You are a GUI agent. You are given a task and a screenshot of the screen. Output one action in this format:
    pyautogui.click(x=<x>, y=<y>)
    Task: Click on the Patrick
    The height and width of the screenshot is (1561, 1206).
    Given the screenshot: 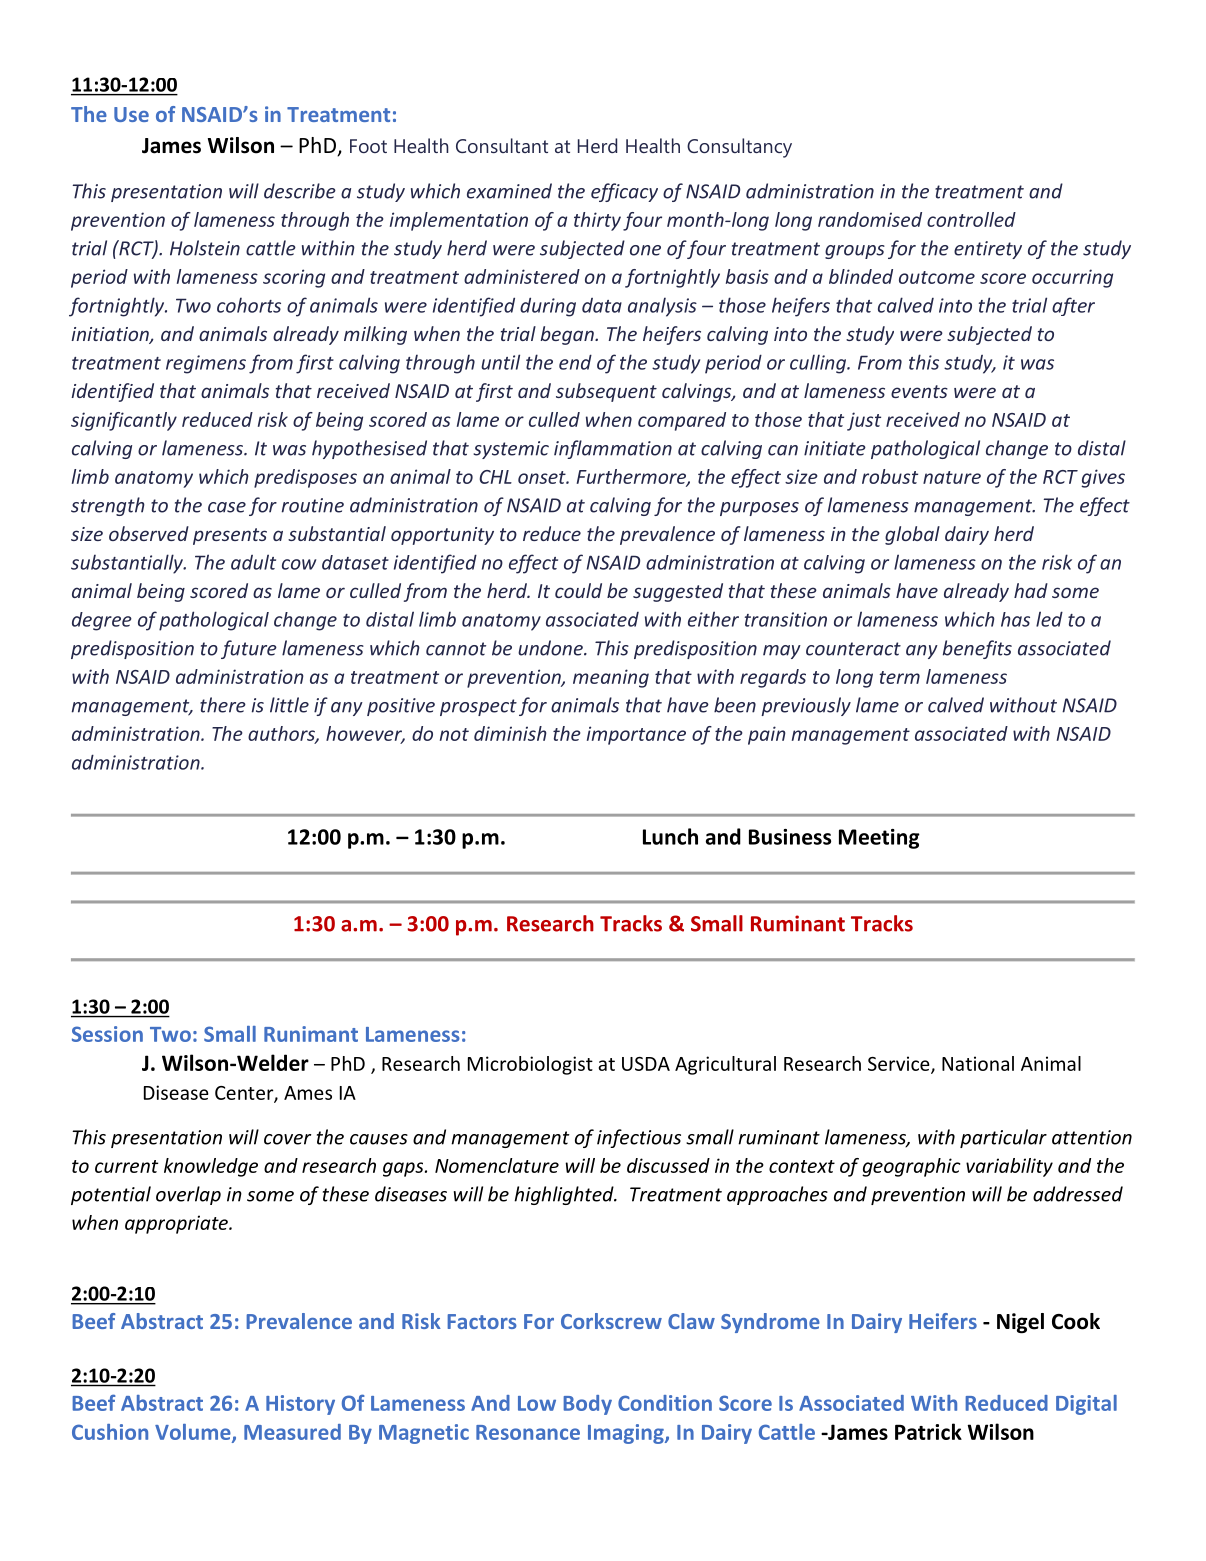 What is the action you would take?
    pyautogui.click(x=928, y=1431)
